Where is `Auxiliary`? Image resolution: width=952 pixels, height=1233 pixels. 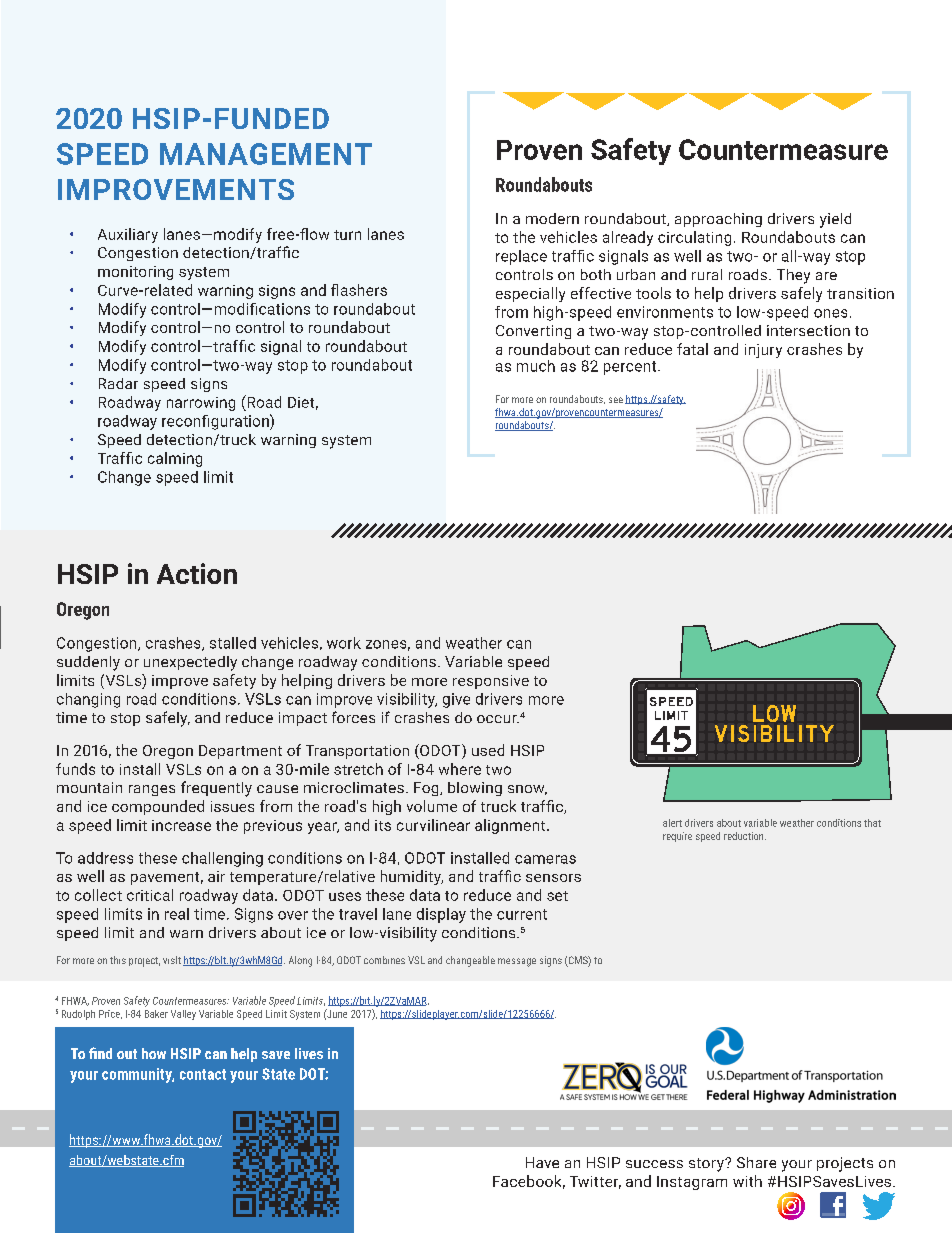 Auxiliary is located at coordinates (128, 235).
